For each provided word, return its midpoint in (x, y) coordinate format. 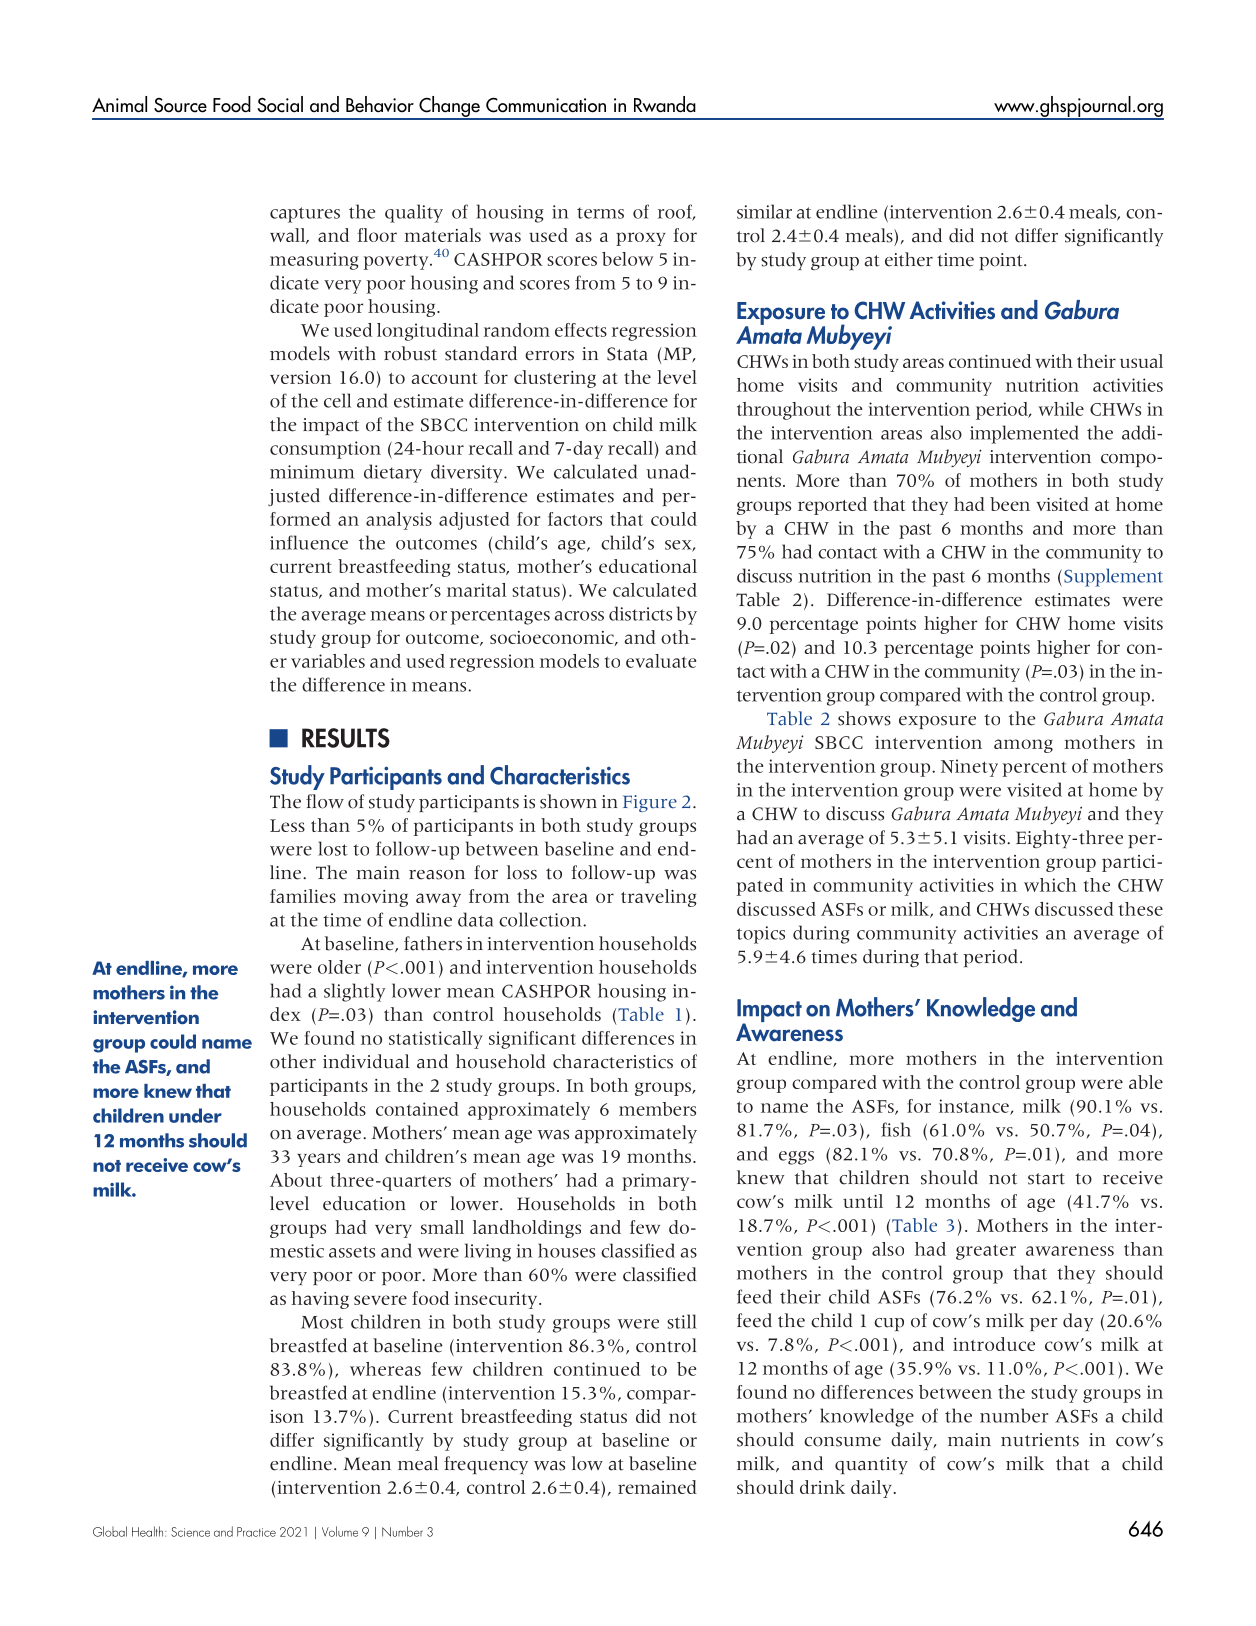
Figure (650, 803)
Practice (256, 1532)
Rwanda (665, 104)
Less (287, 825)
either (909, 259)
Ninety (969, 768)
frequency (486, 1465)
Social (280, 104)
